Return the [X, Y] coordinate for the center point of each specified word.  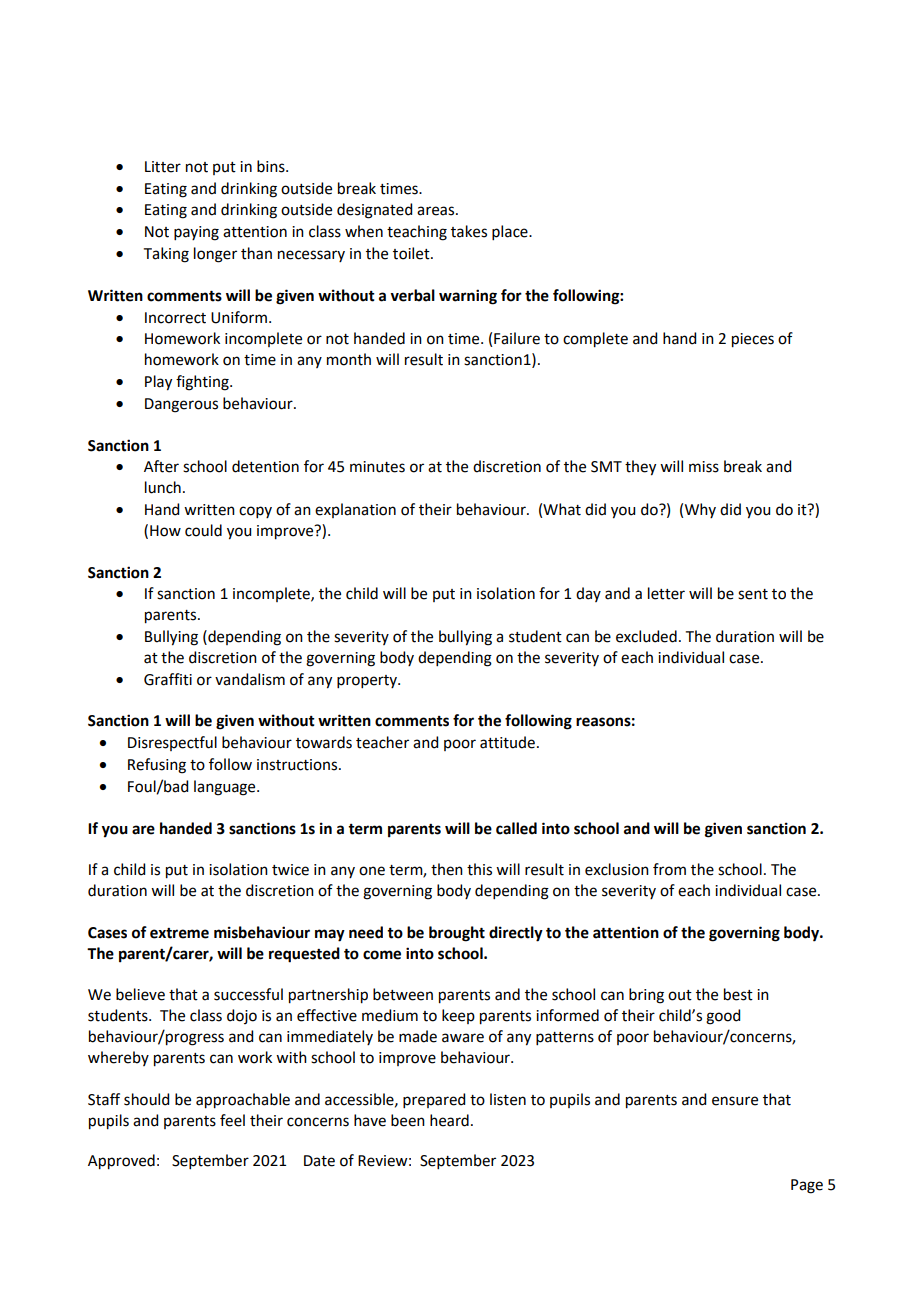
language [226, 788]
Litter [163, 167]
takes [469, 231]
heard [449, 1120]
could [203, 530]
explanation [355, 510]
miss [704, 467]
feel [232, 1120]
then [447, 869]
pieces [753, 340]
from [669, 869]
